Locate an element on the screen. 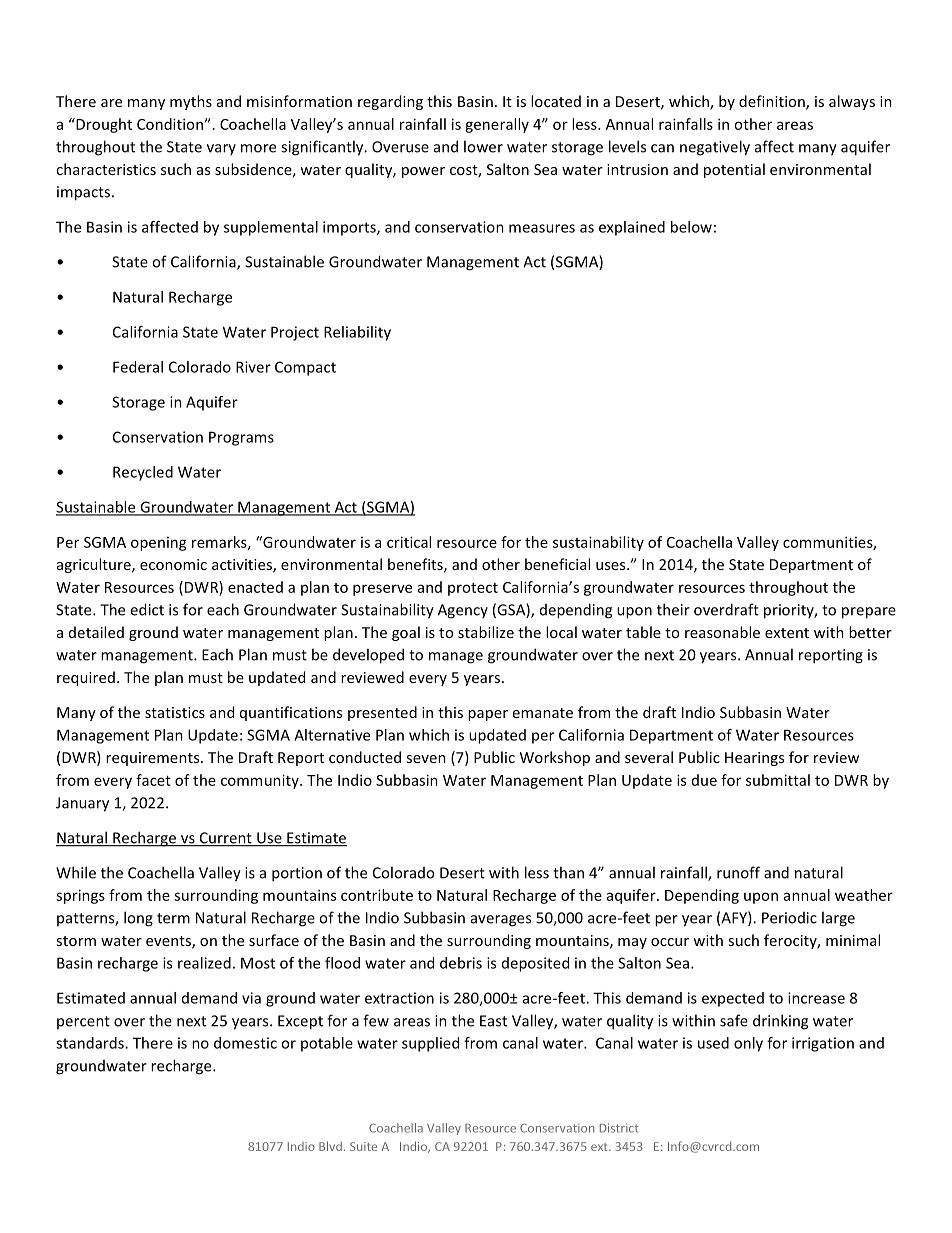 This screenshot has height=1233, width=952. seven is located at coordinates (426, 759).
